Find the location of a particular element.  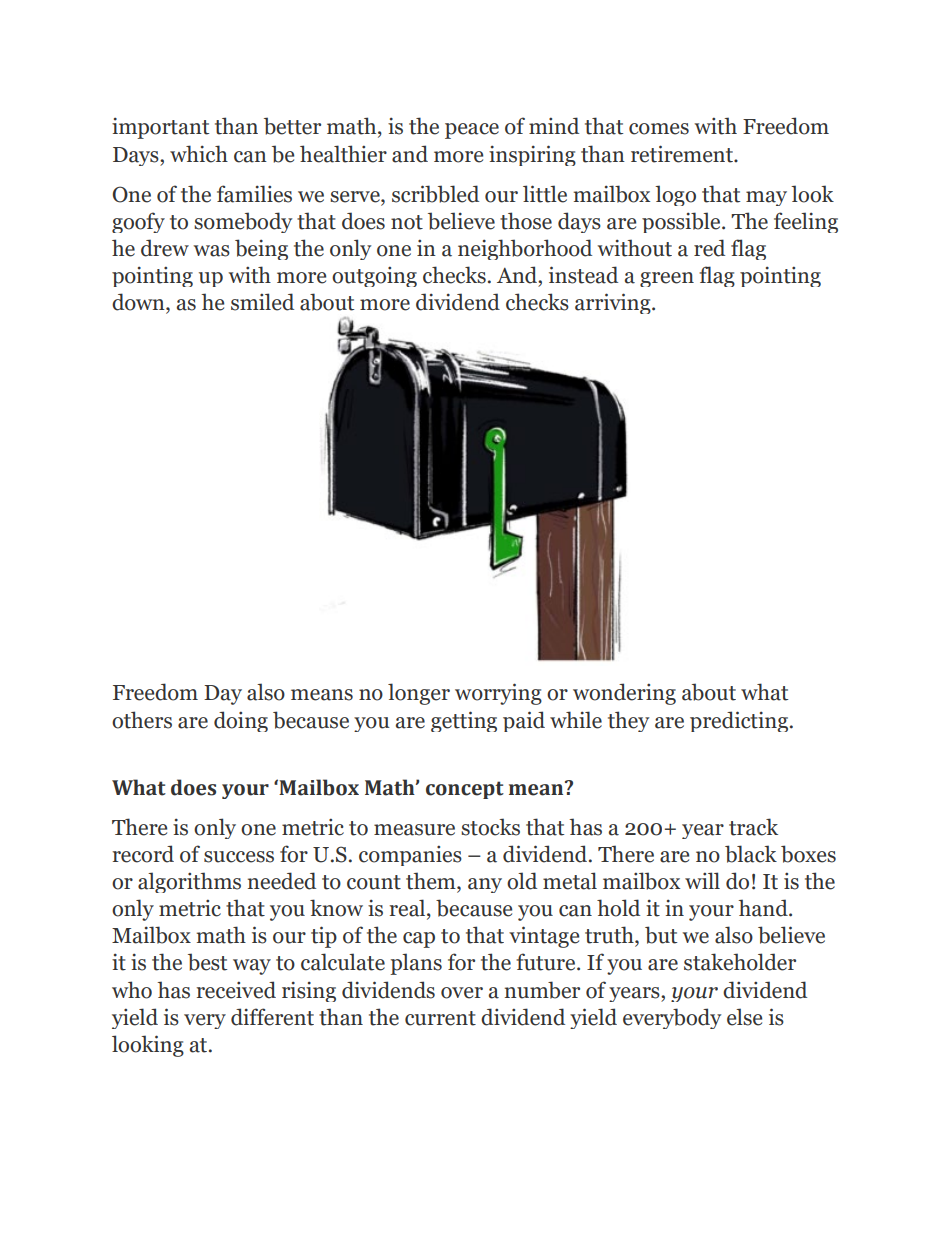

doing is located at coordinates (241, 721).
